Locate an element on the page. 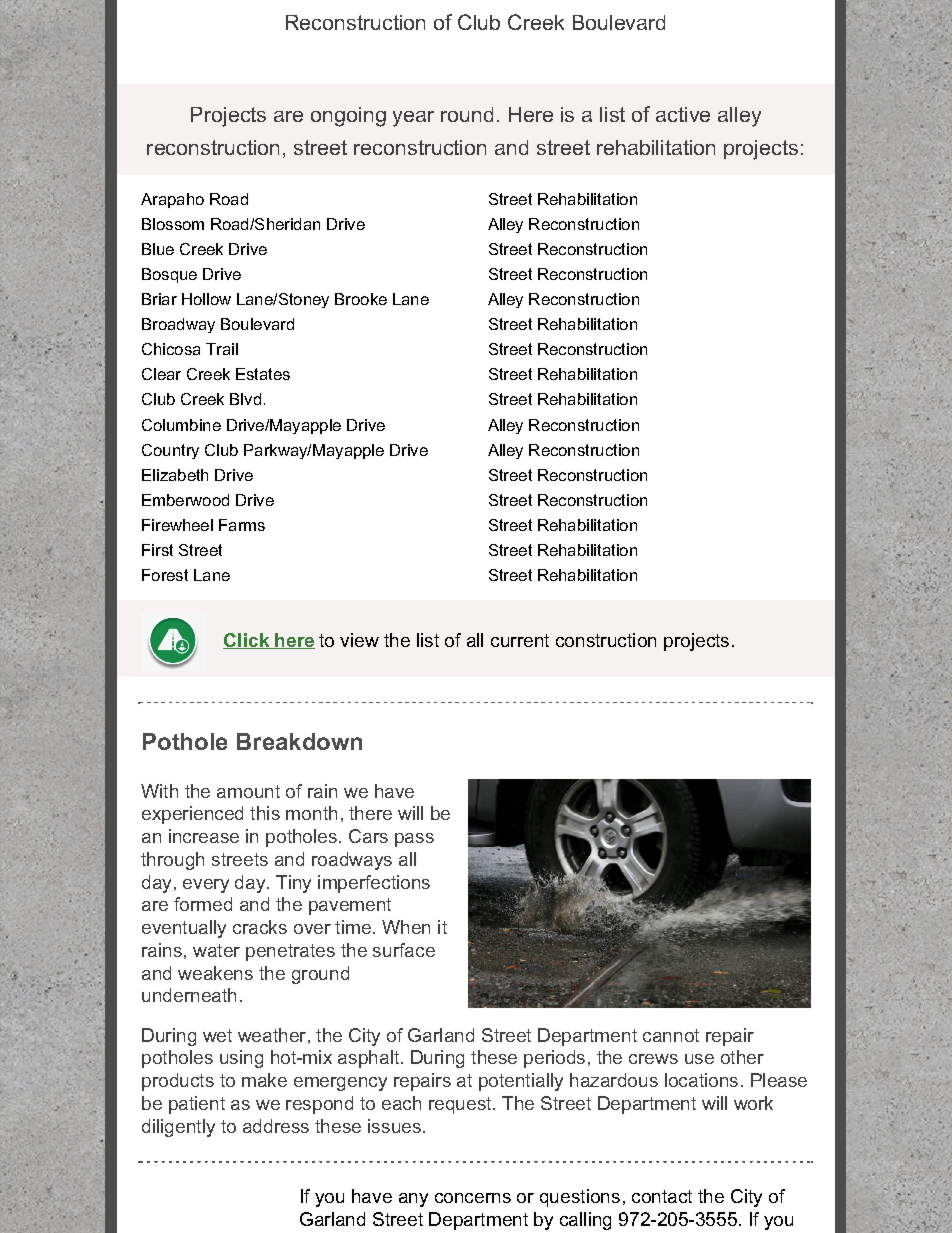  address is located at coordinates (276, 1126).
